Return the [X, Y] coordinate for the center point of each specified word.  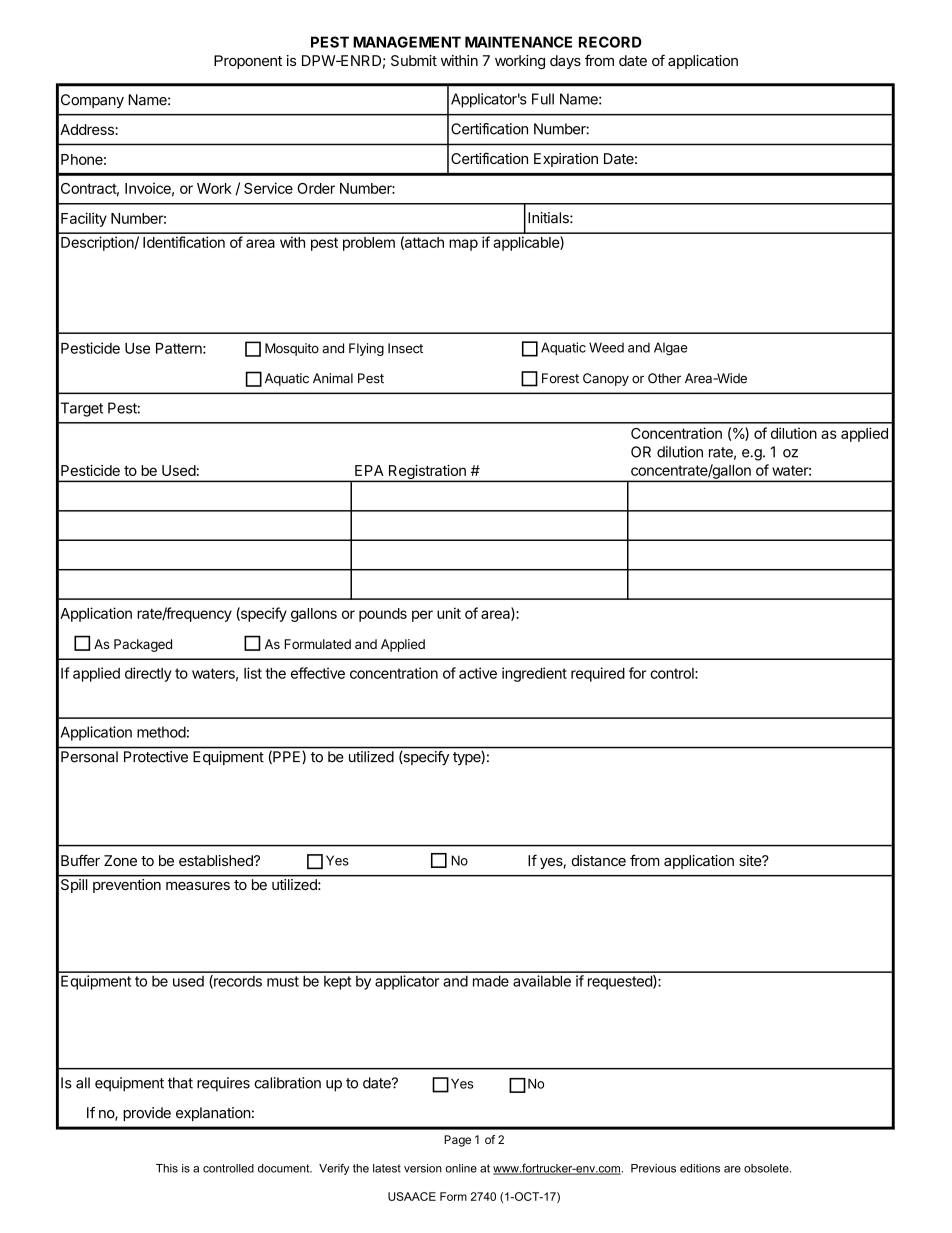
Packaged [143, 645]
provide [147, 1114]
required [598, 674]
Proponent [248, 62]
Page [457, 1141]
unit [449, 613]
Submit [414, 60]
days [565, 62]
